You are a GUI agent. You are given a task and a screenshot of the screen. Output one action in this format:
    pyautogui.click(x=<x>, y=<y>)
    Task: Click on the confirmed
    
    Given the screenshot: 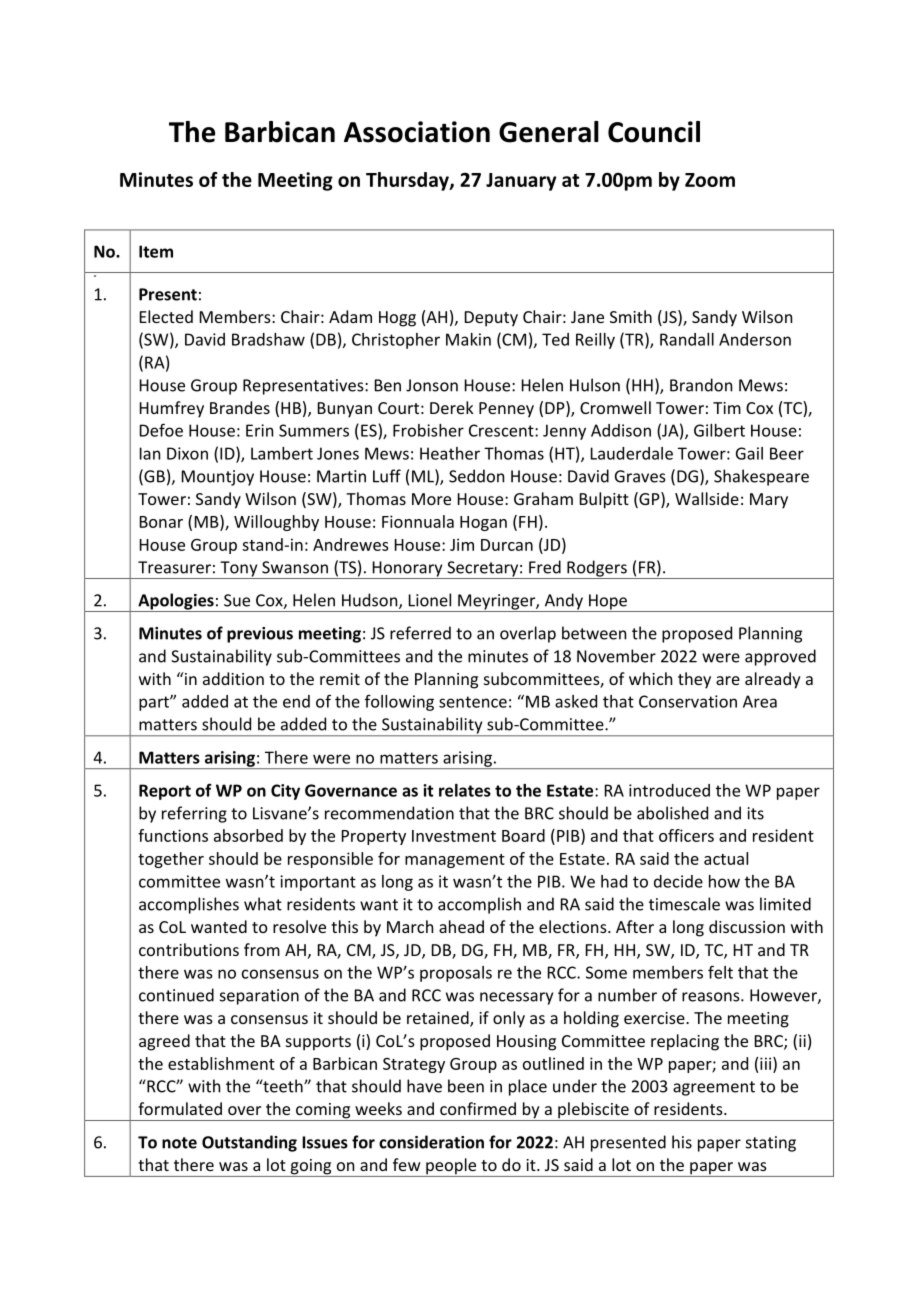 What is the action you would take?
    pyautogui.click(x=478, y=1108)
